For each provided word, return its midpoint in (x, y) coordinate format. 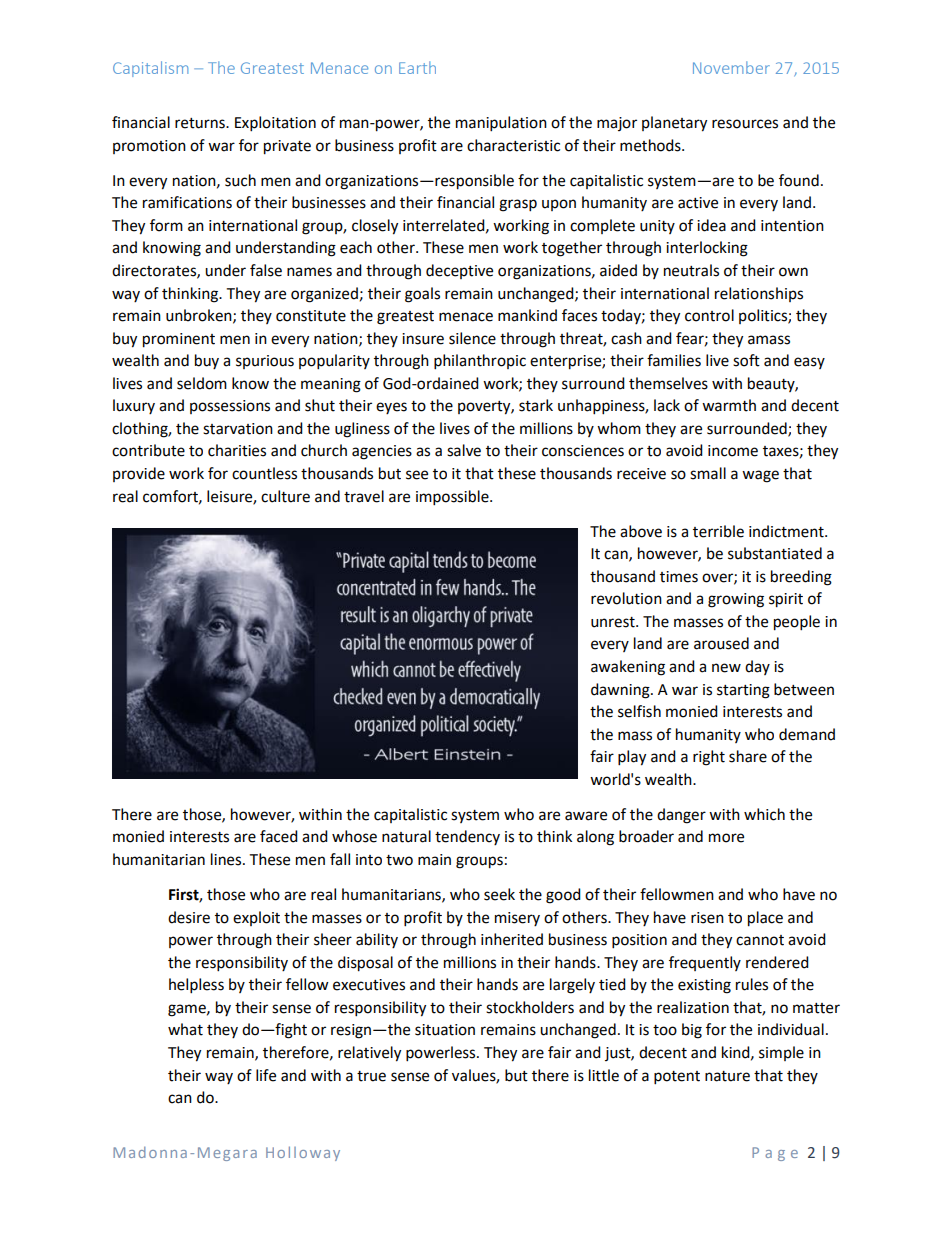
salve (464, 450)
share (748, 756)
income (733, 451)
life (266, 1075)
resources (745, 124)
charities (237, 450)
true (371, 1076)
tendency (467, 837)
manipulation (501, 124)
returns (201, 123)
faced (279, 836)
